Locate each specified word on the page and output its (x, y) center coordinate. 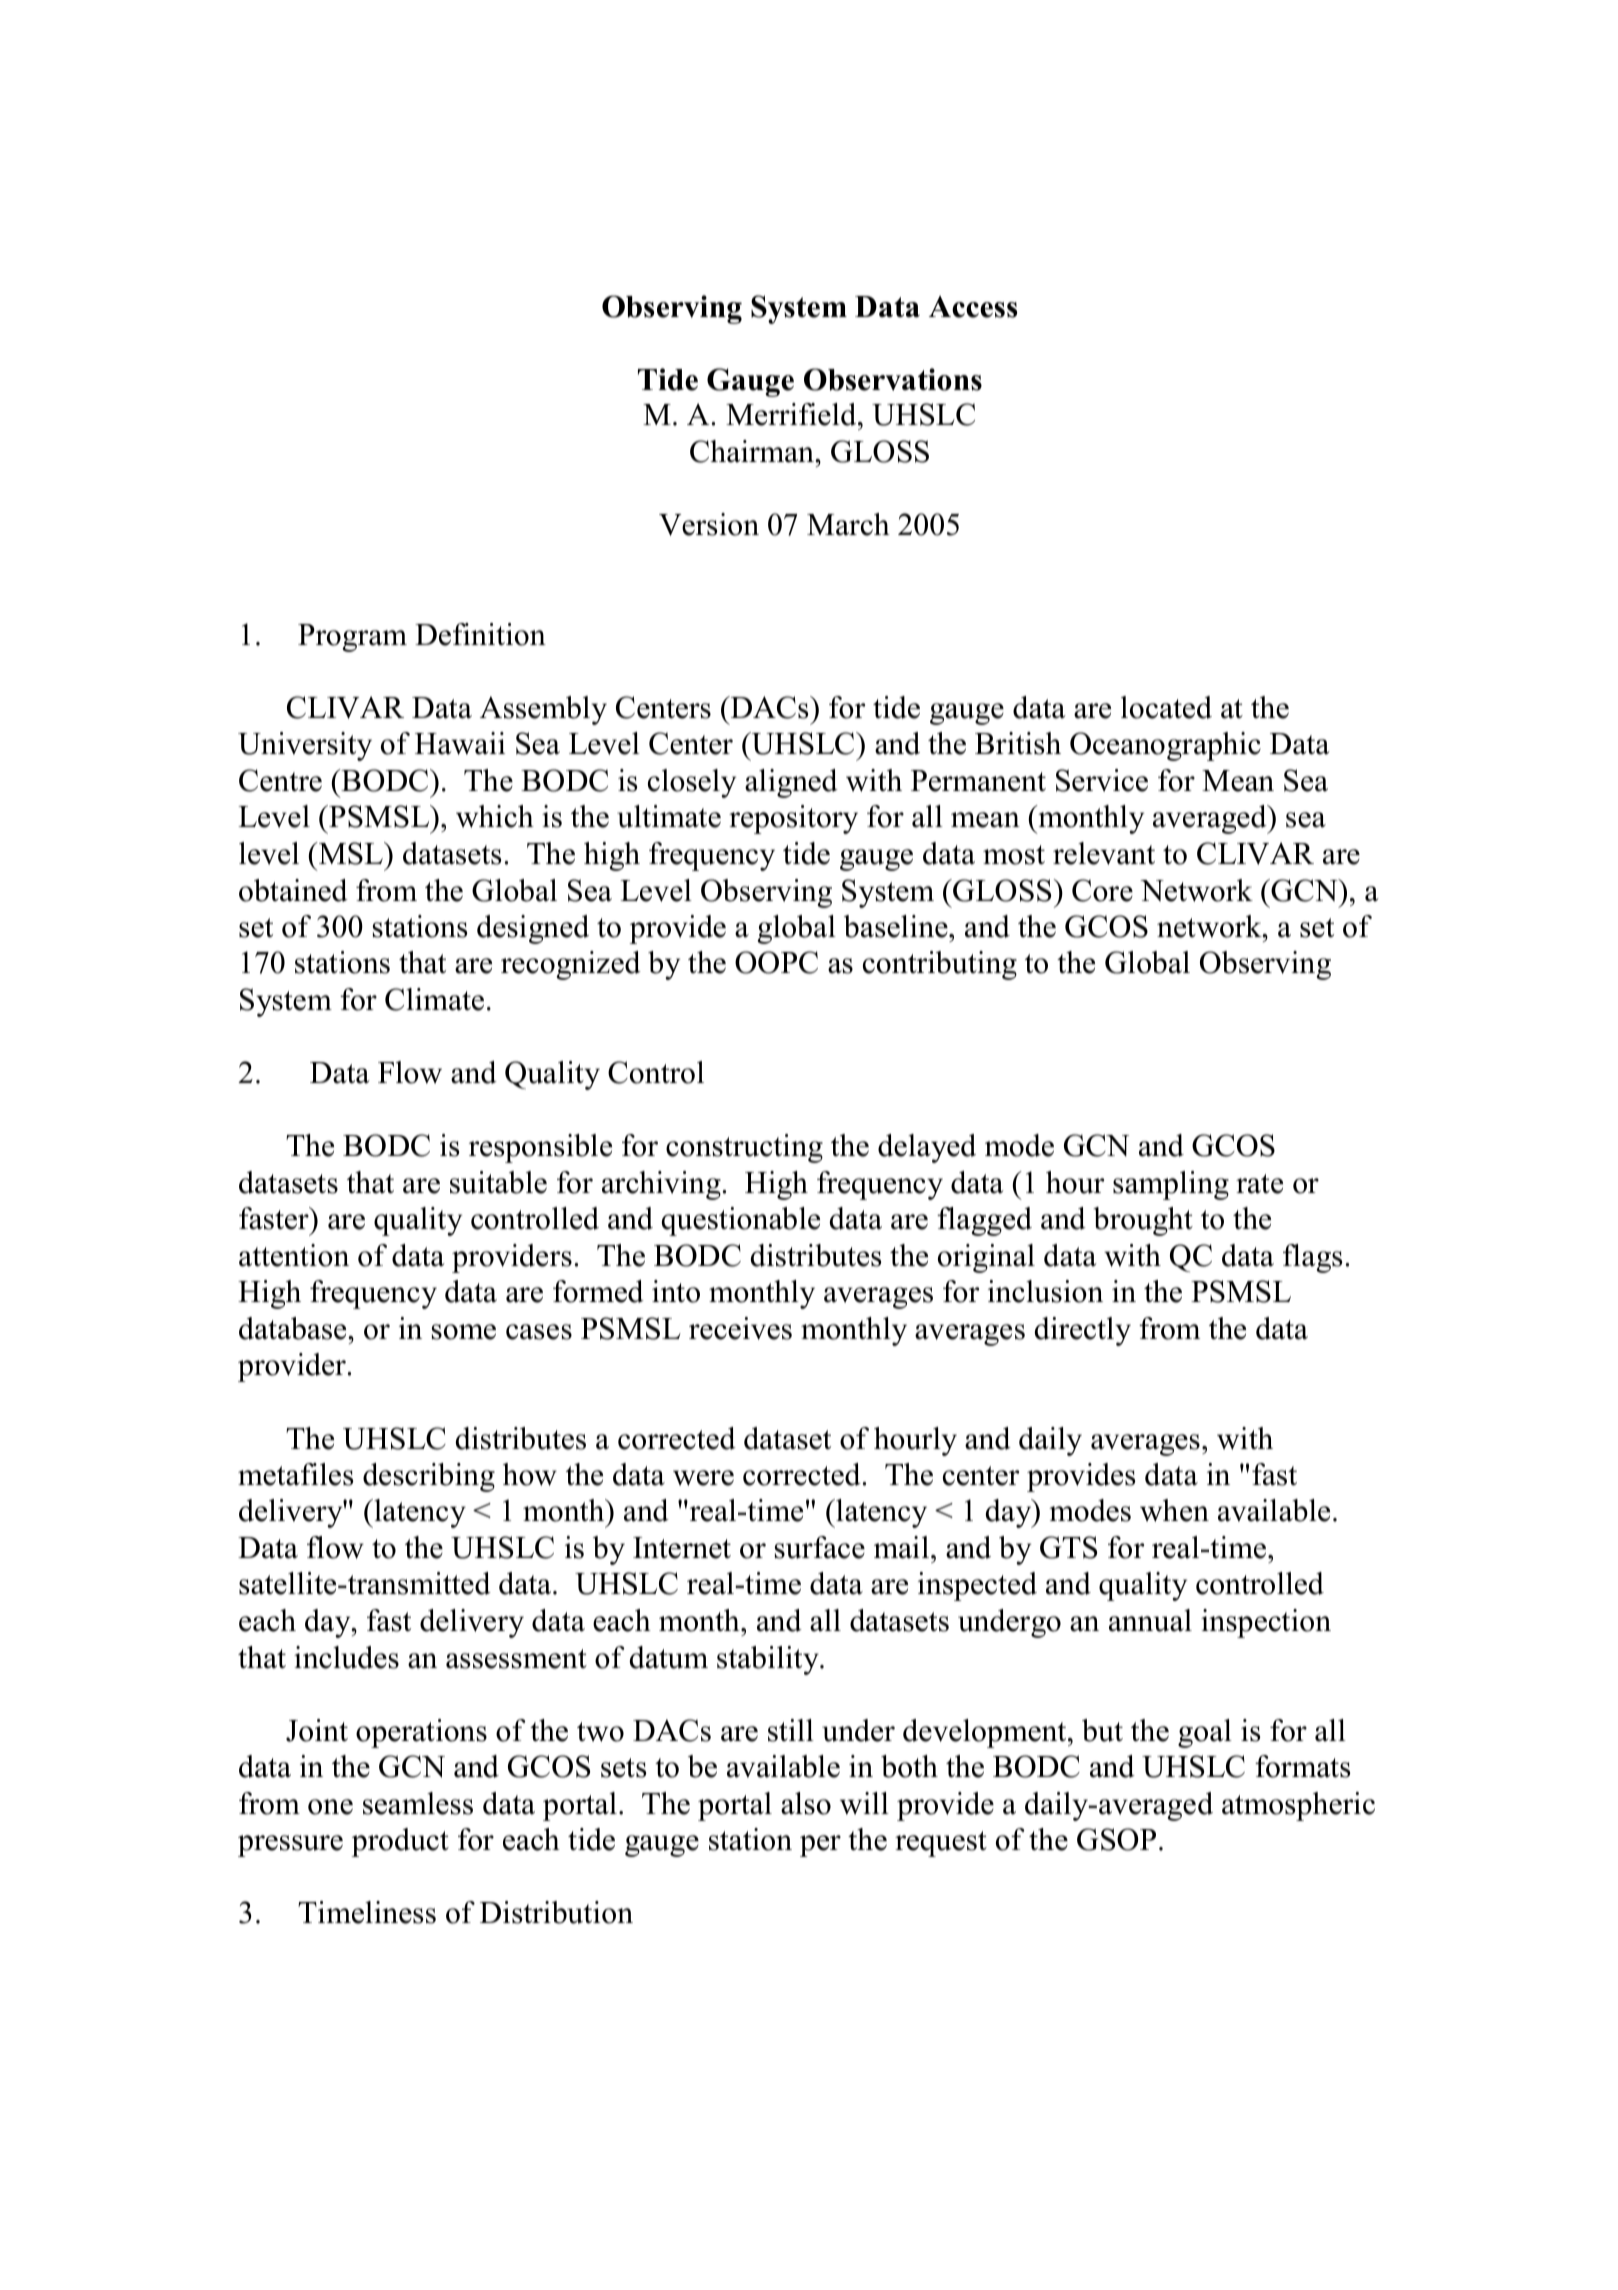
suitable (498, 1182)
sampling (1171, 1185)
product (400, 1842)
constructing (744, 1148)
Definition (480, 634)
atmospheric (1298, 1806)
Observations (893, 379)
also (806, 1803)
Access (973, 307)
